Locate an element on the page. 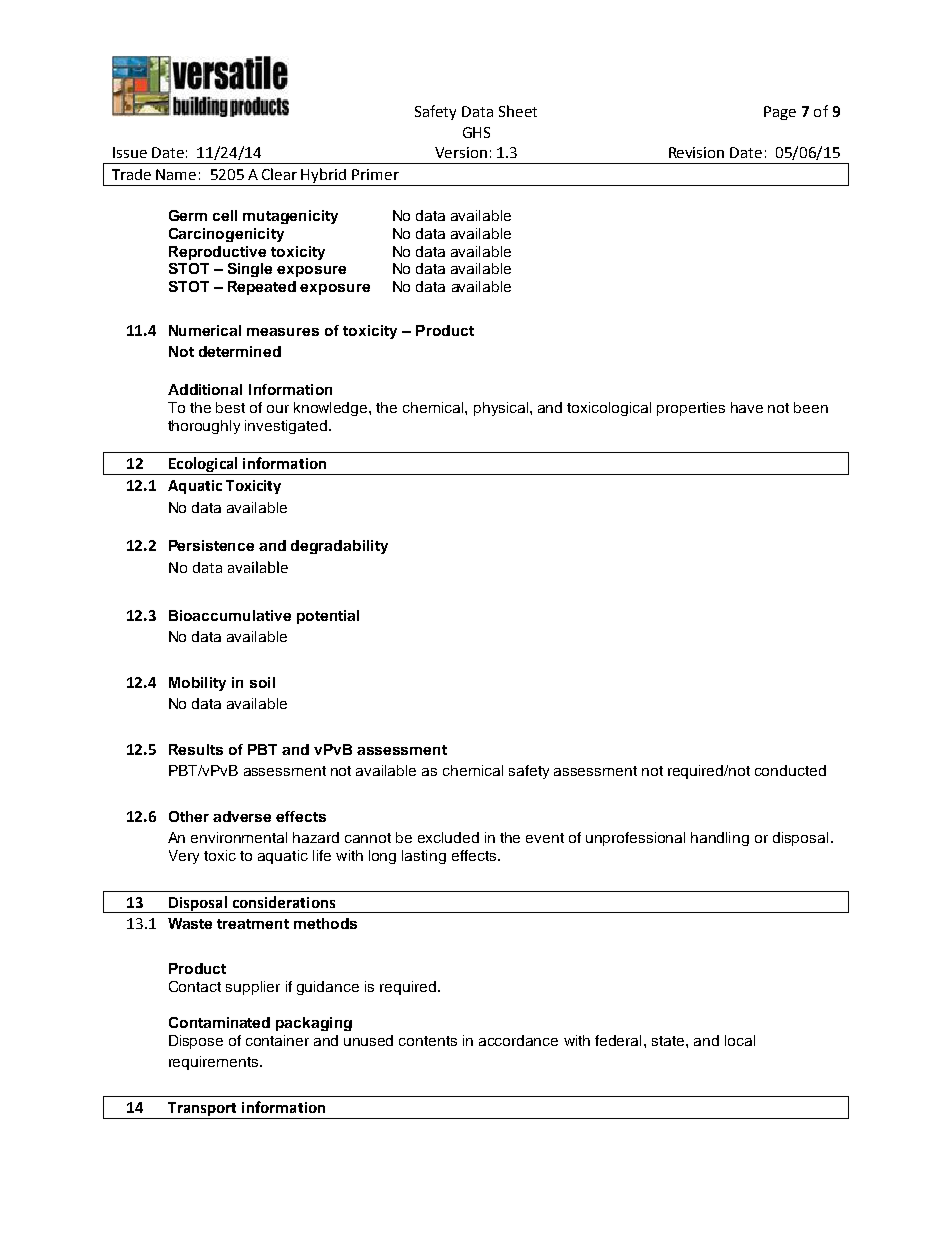 This page has height=1233, width=952. conducted is located at coordinates (790, 770).
